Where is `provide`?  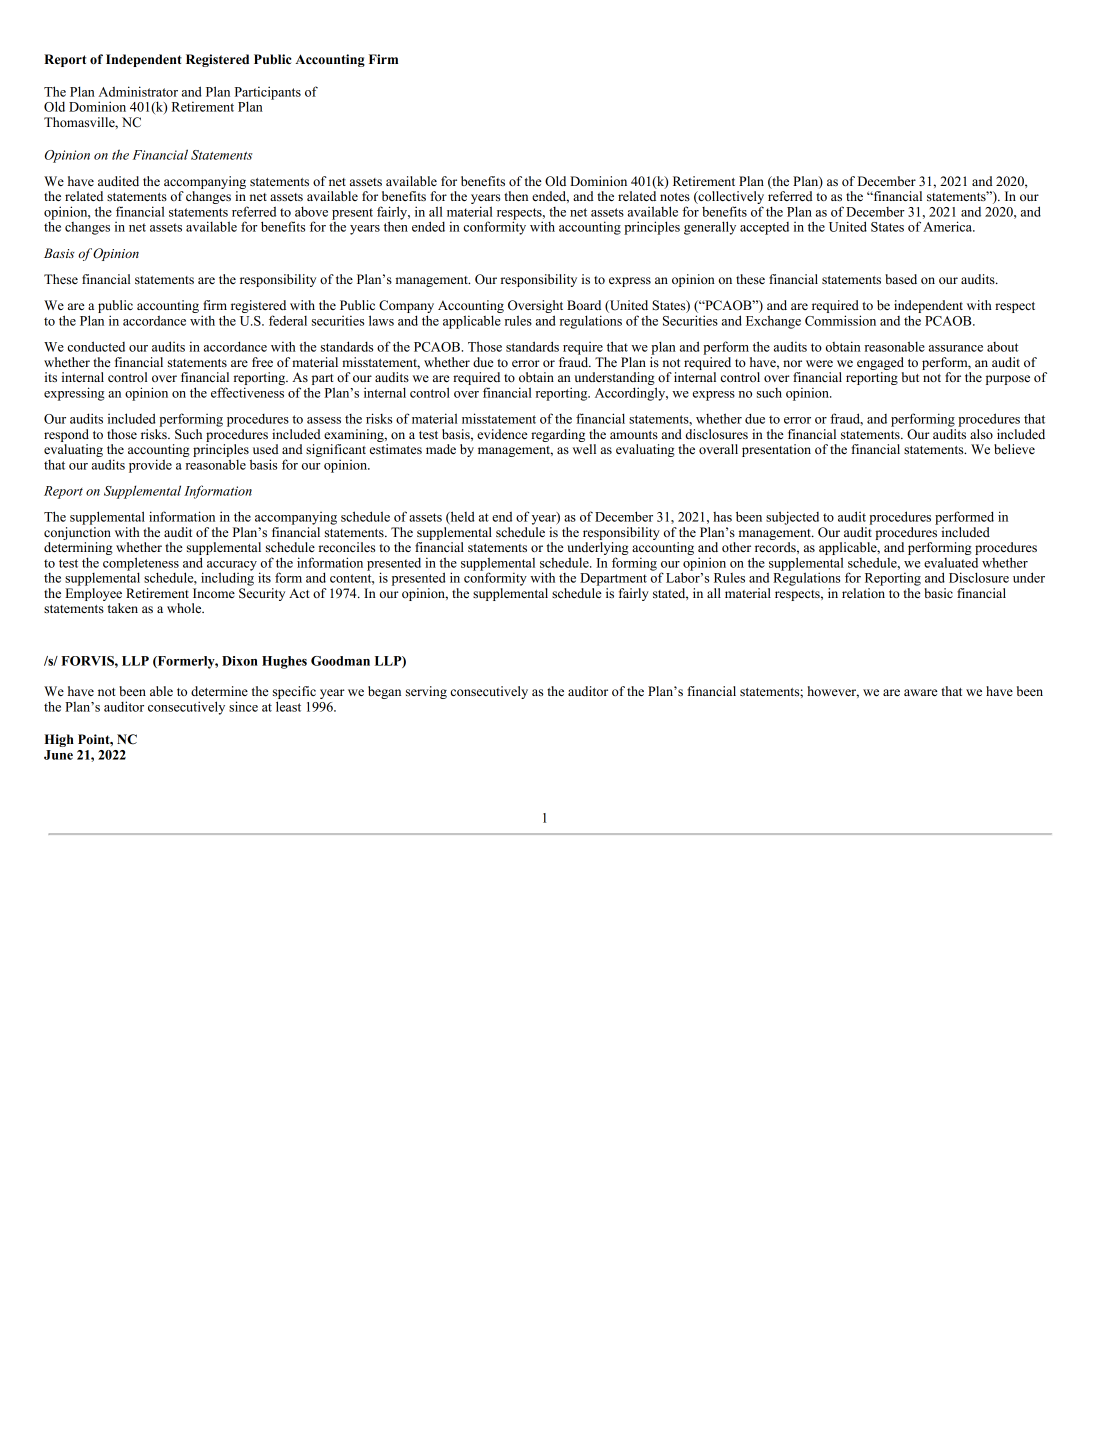
provide is located at coordinates (150, 466).
